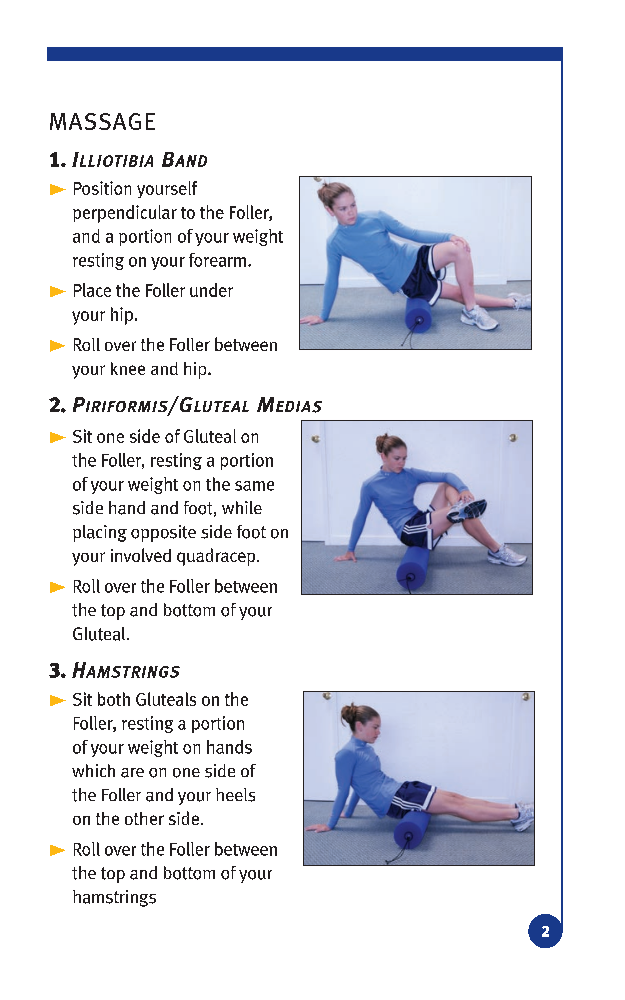  Describe the element at coordinates (163, 533) in the screenshot. I see `opposite` at that location.
